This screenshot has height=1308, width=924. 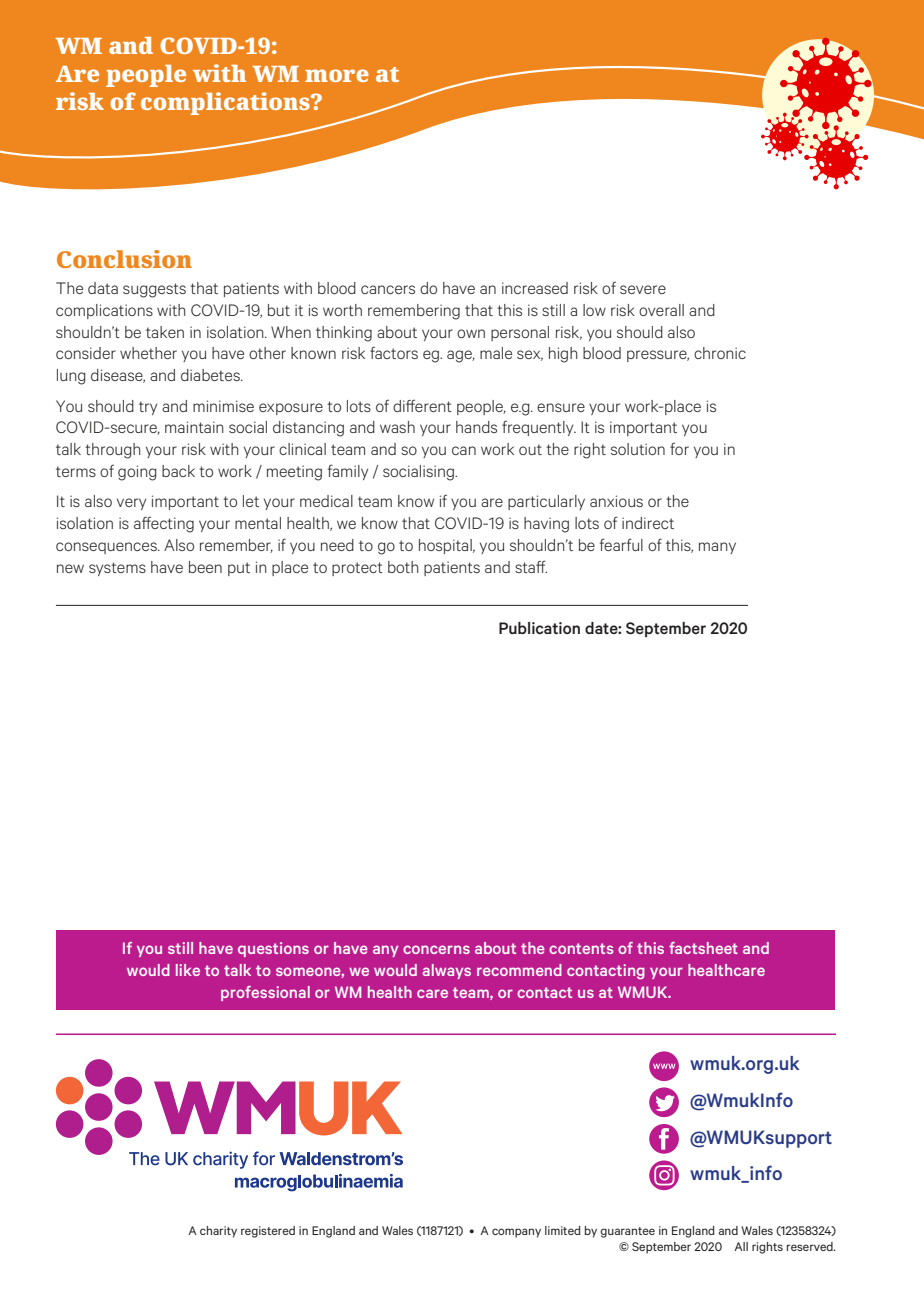 What do you see at coordinates (117, 569) in the screenshot?
I see `systems` at bounding box center [117, 569].
